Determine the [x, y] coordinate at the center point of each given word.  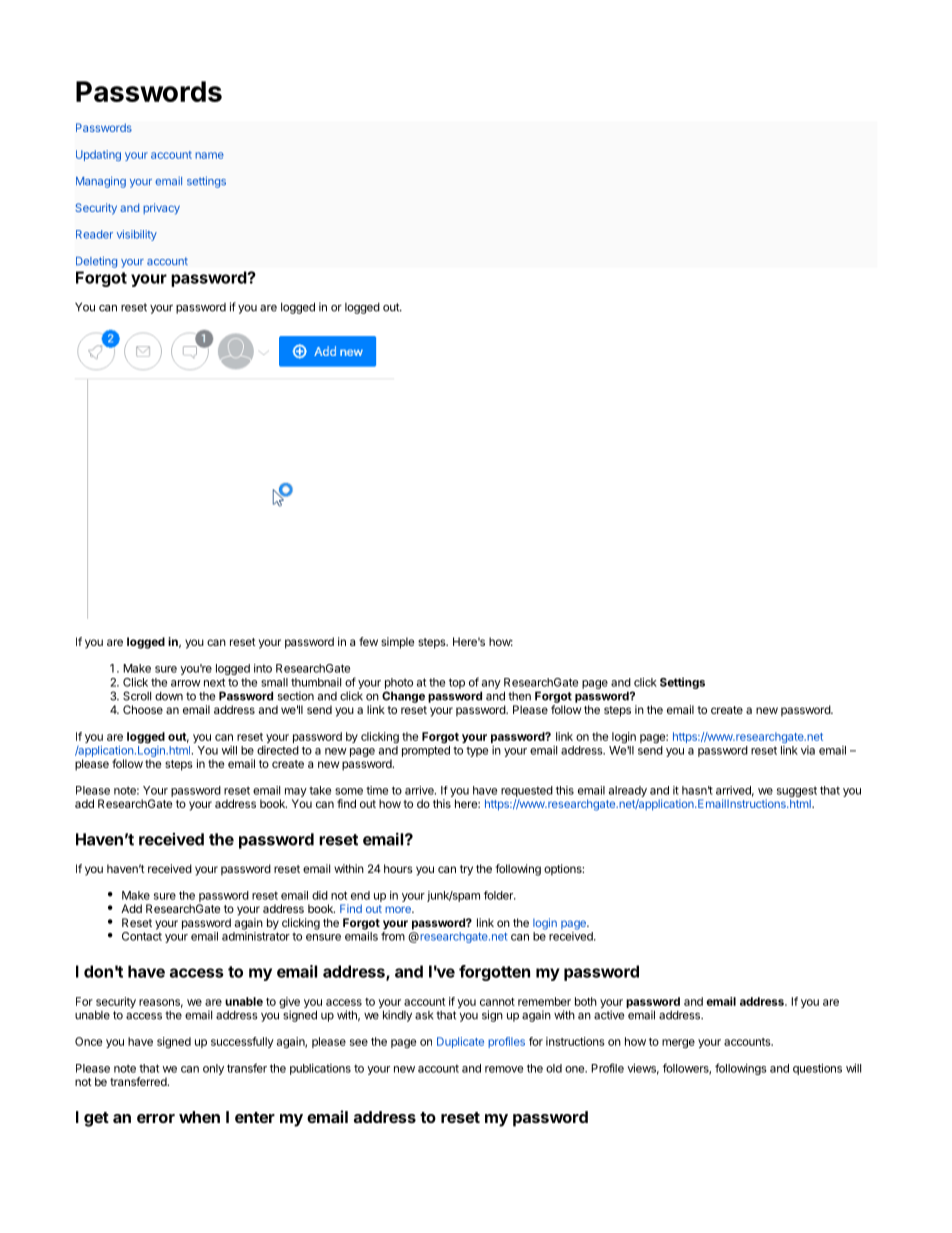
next [214, 682]
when [199, 1117]
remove [504, 1069]
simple [397, 643]
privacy [161, 209]
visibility [137, 235]
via [808, 750]
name [209, 155]
